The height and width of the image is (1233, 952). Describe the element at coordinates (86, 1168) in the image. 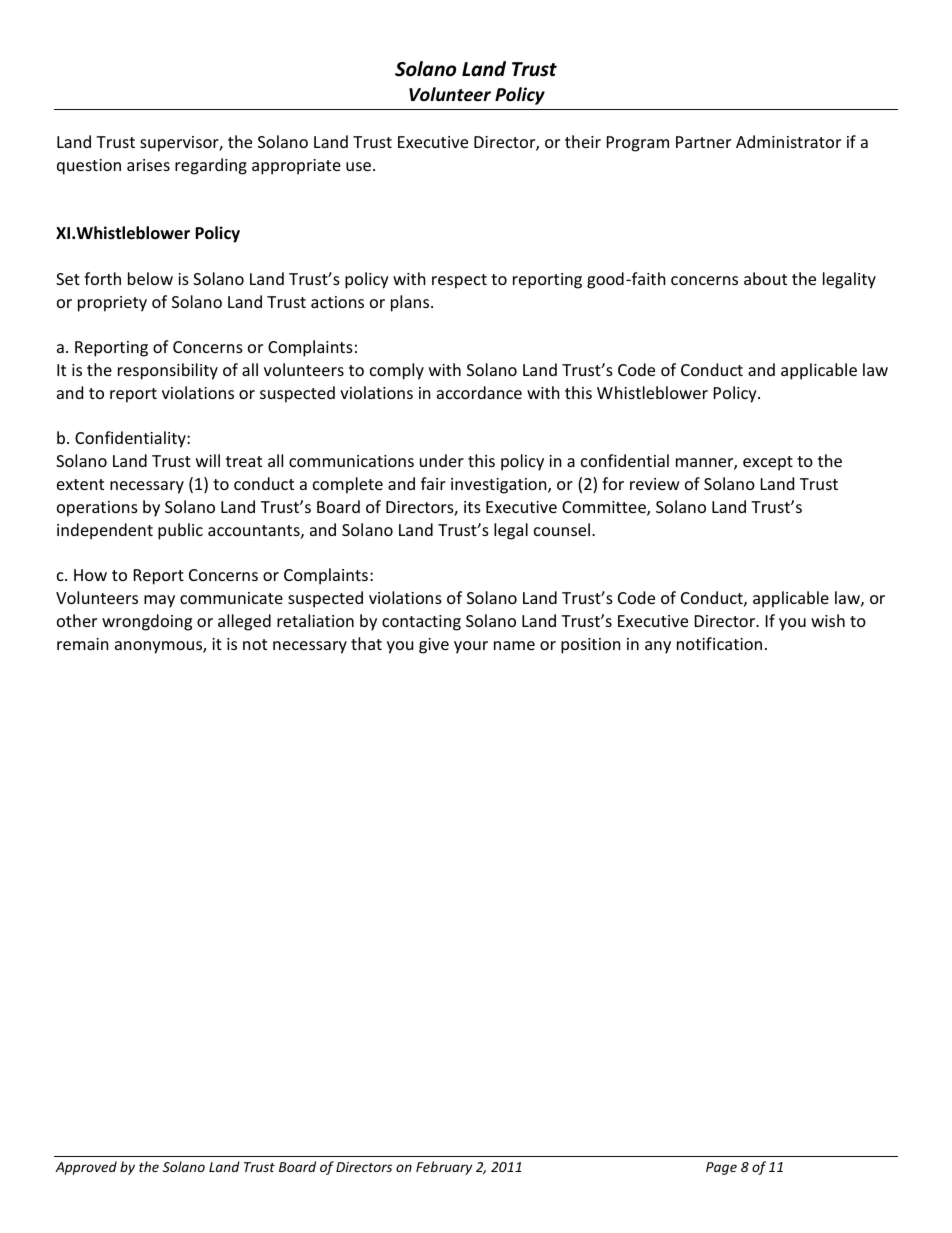

I see `Approved` at that location.
